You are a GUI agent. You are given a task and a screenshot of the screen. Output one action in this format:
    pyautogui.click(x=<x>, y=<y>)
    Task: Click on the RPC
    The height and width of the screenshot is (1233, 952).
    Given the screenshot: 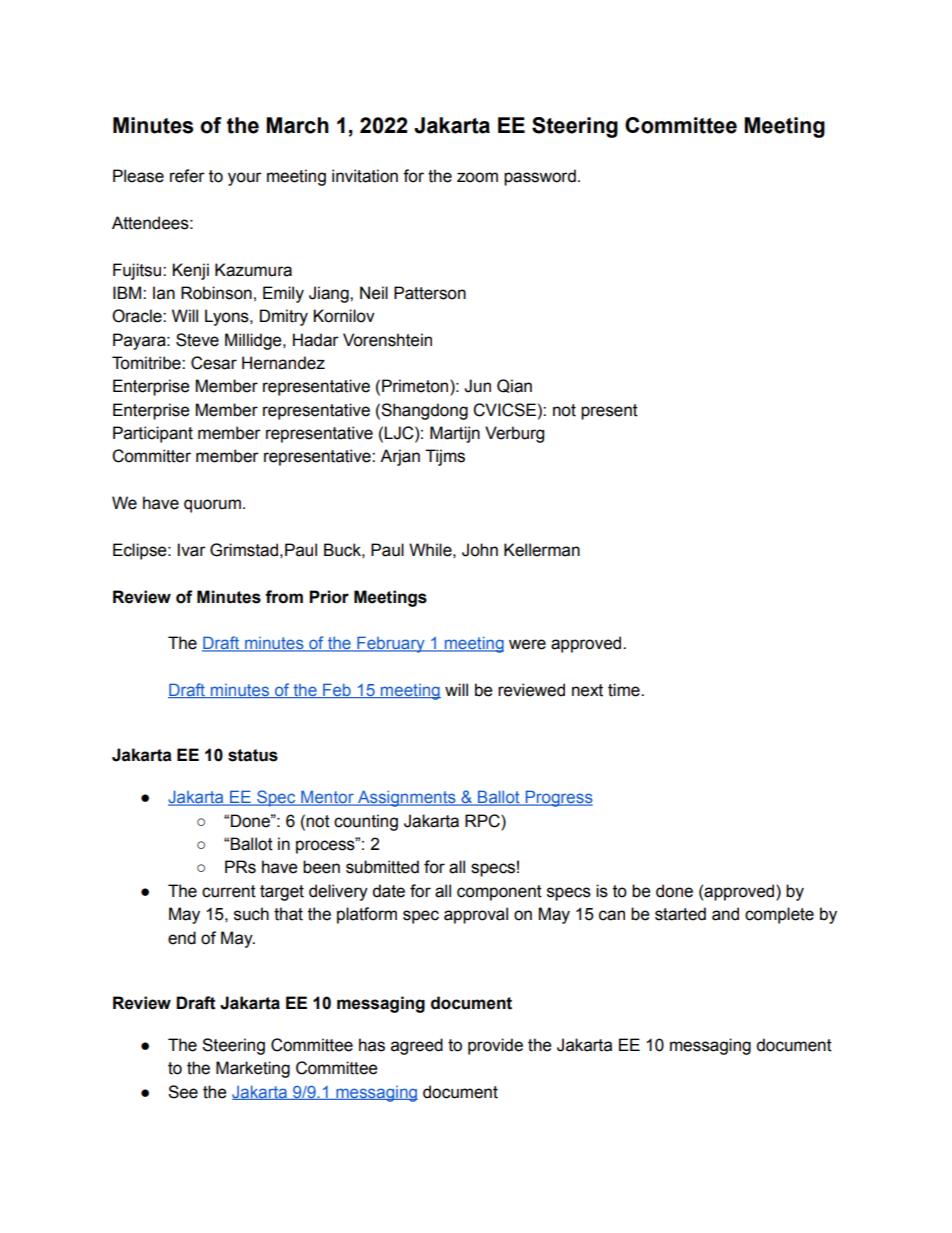 What is the action you would take?
    pyautogui.click(x=483, y=821)
